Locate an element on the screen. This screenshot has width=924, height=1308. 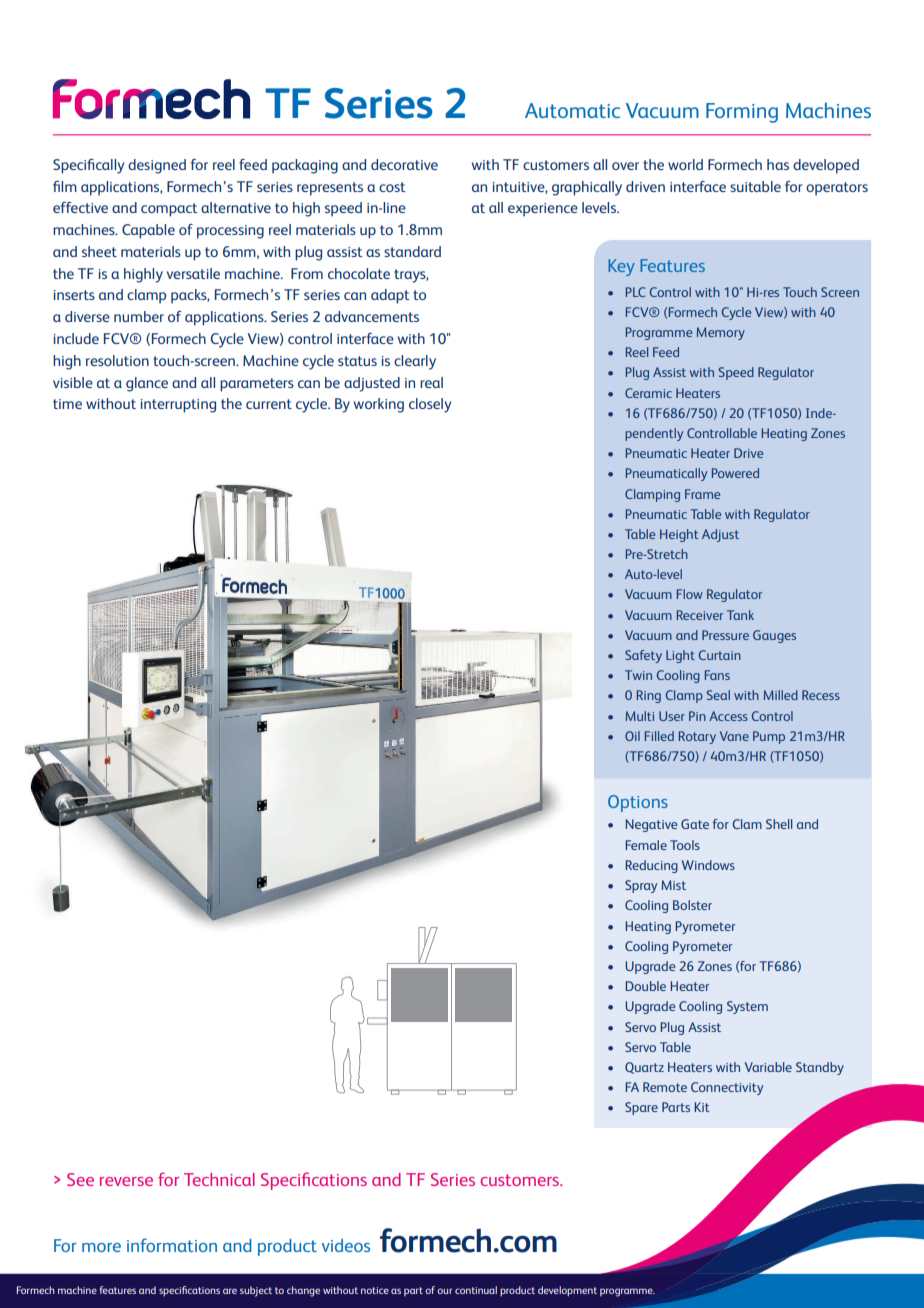
Oil is located at coordinates (632, 736).
